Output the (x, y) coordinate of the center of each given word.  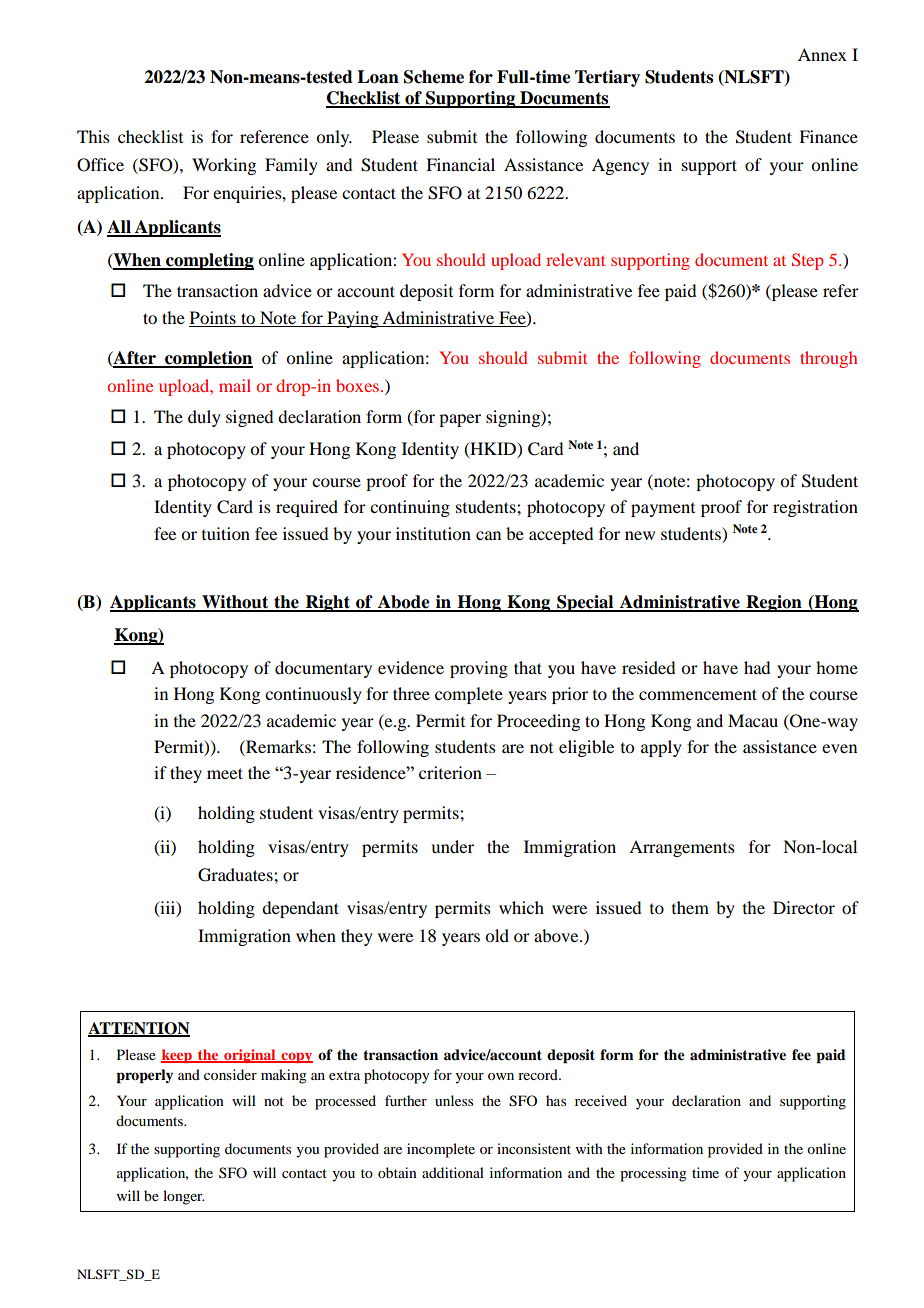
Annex (822, 54)
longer (183, 1197)
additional (453, 1172)
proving (479, 669)
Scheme (434, 77)
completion (208, 359)
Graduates (236, 875)
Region (774, 603)
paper (460, 420)
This (93, 136)
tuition (226, 533)
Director (804, 907)
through (828, 359)
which (521, 907)
